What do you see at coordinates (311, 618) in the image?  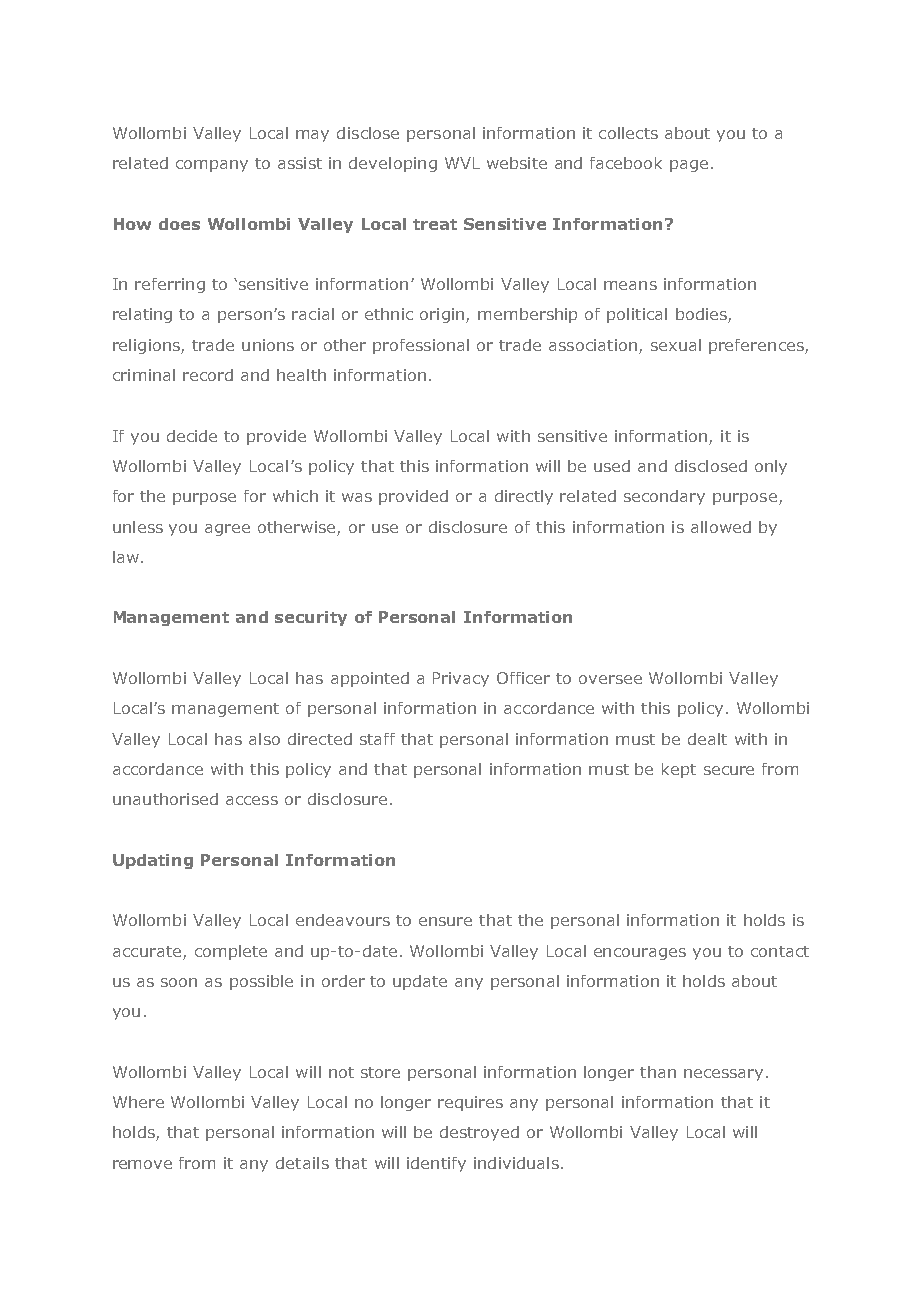 I see `security` at bounding box center [311, 618].
